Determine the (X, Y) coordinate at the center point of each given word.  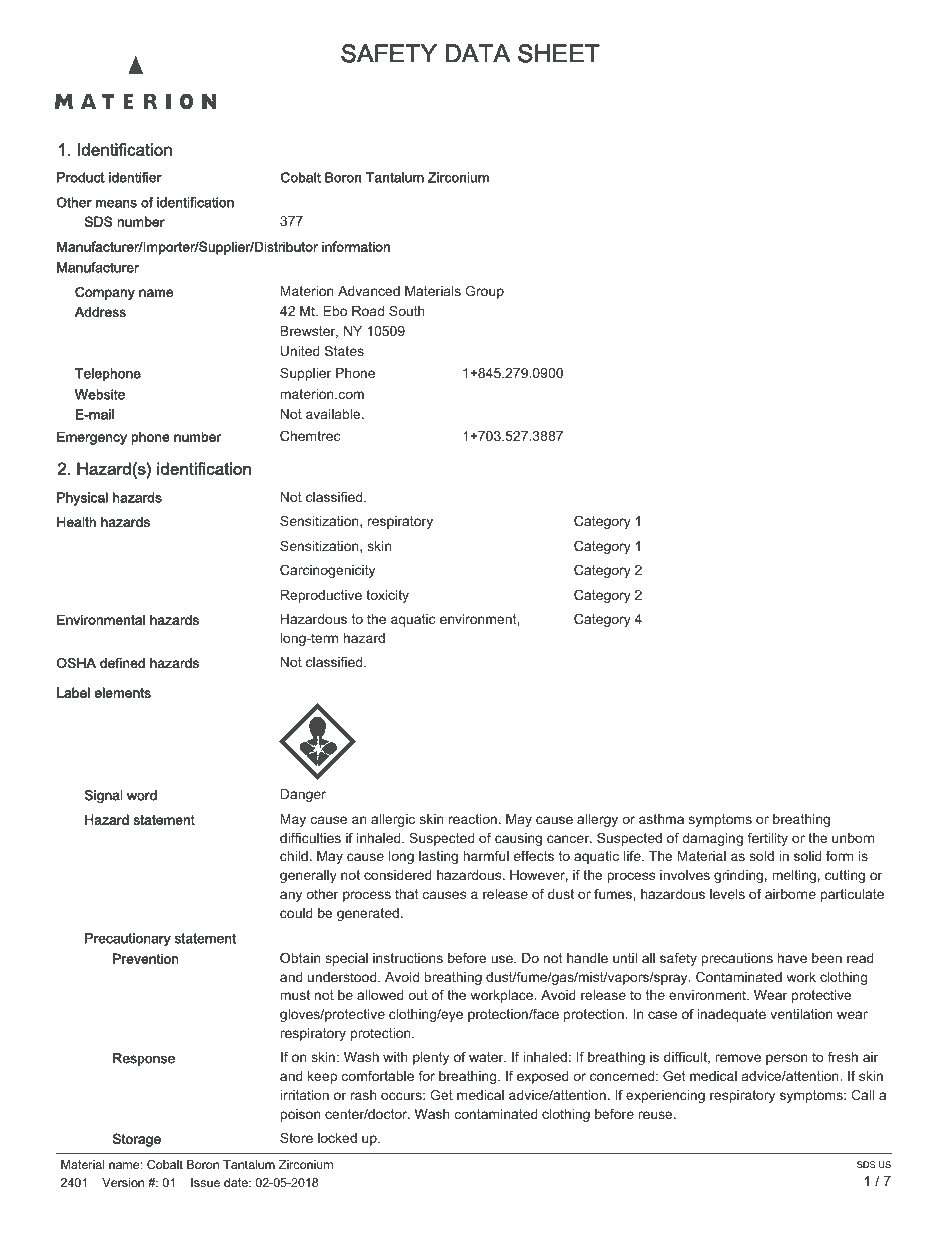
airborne (790, 894)
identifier (135, 177)
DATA (477, 53)
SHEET (559, 53)
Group (484, 292)
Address (100, 312)
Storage (137, 1140)
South (407, 311)
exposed (543, 1077)
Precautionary (128, 939)
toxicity (387, 596)
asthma (661, 819)
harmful (486, 856)
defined (122, 663)
